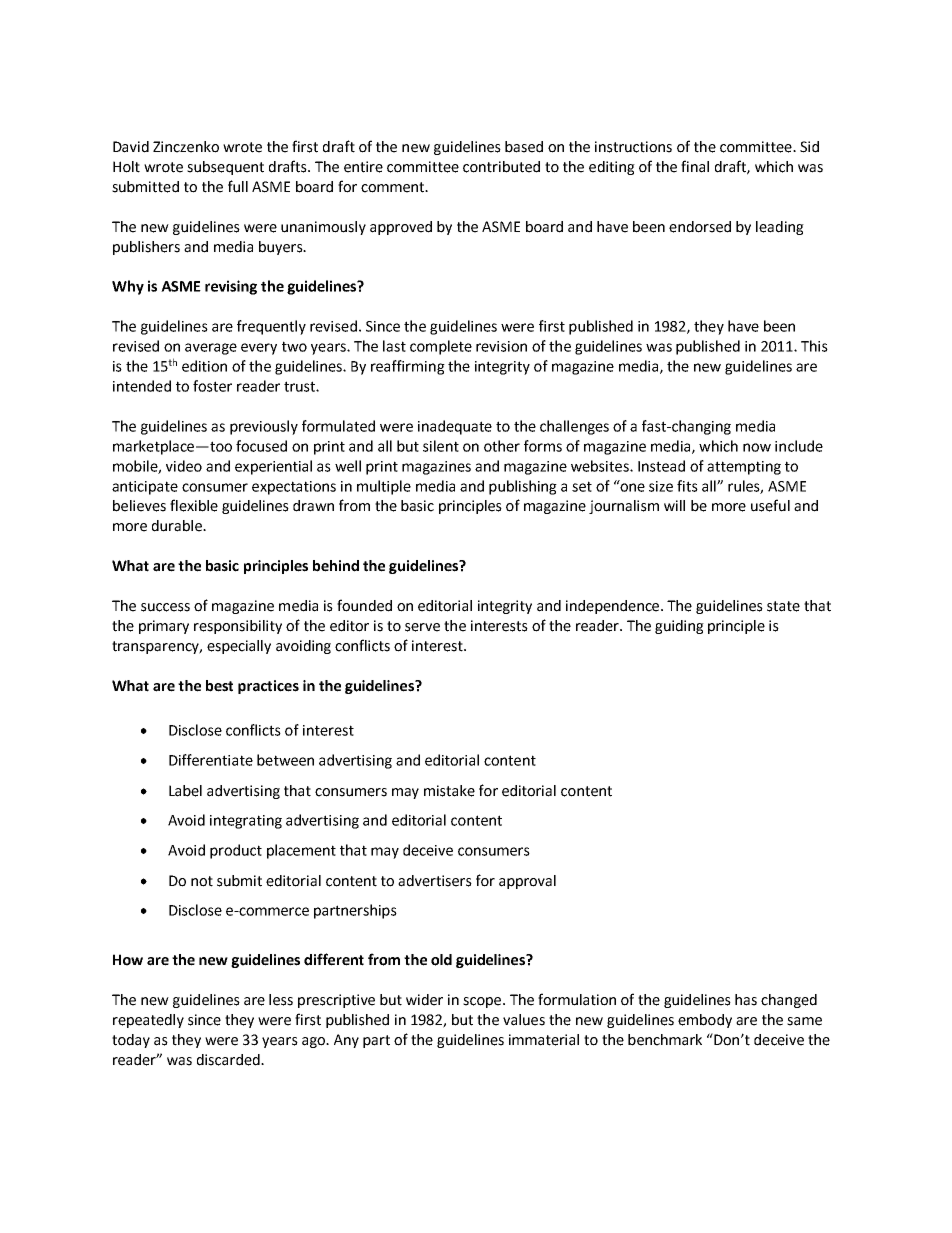  Describe the element at coordinates (229, 1060) in the image. I see `discarded` at that location.
